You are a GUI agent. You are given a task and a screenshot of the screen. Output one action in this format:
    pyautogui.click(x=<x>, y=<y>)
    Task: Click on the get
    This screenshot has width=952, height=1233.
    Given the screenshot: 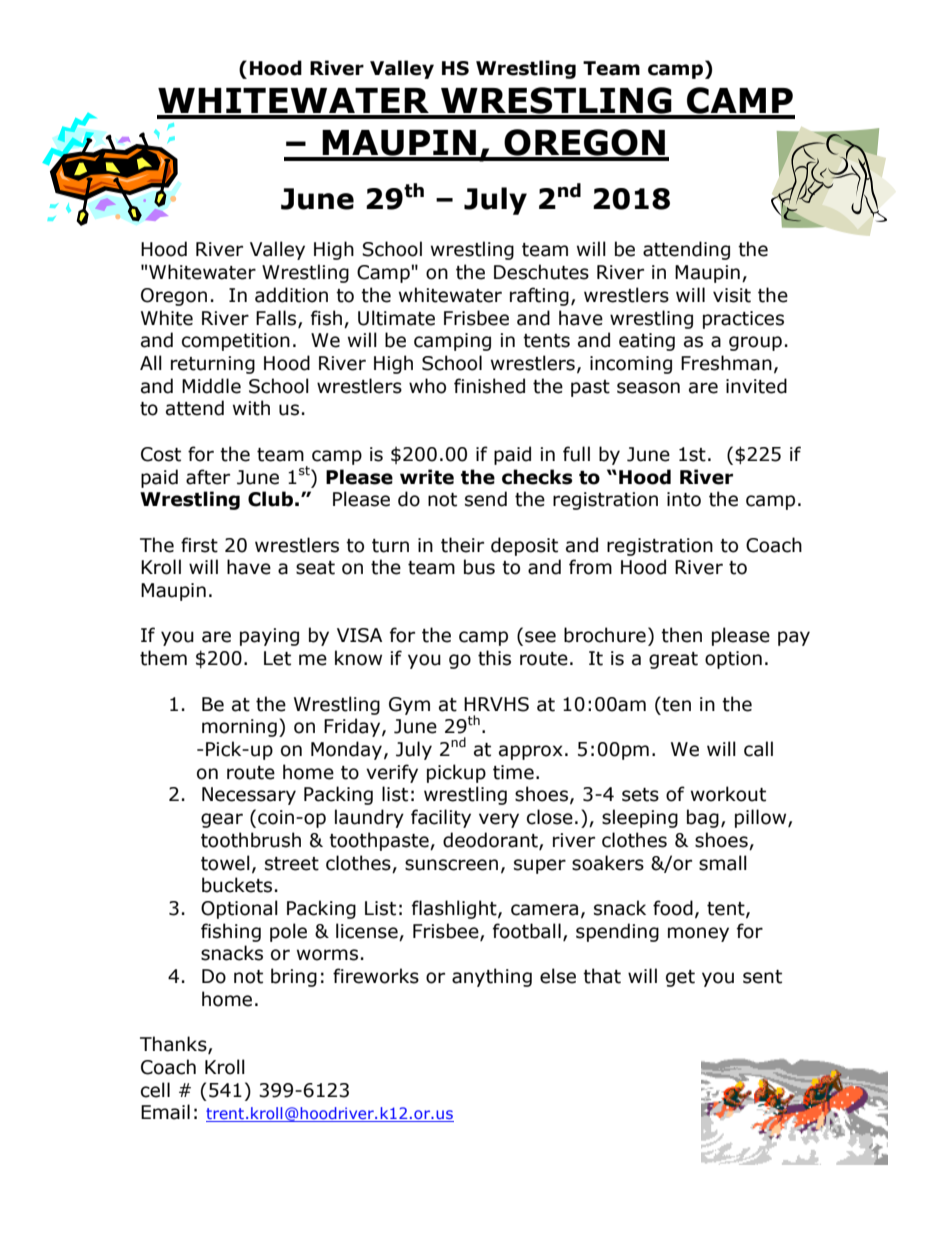 What is the action you would take?
    pyautogui.click(x=680, y=978)
